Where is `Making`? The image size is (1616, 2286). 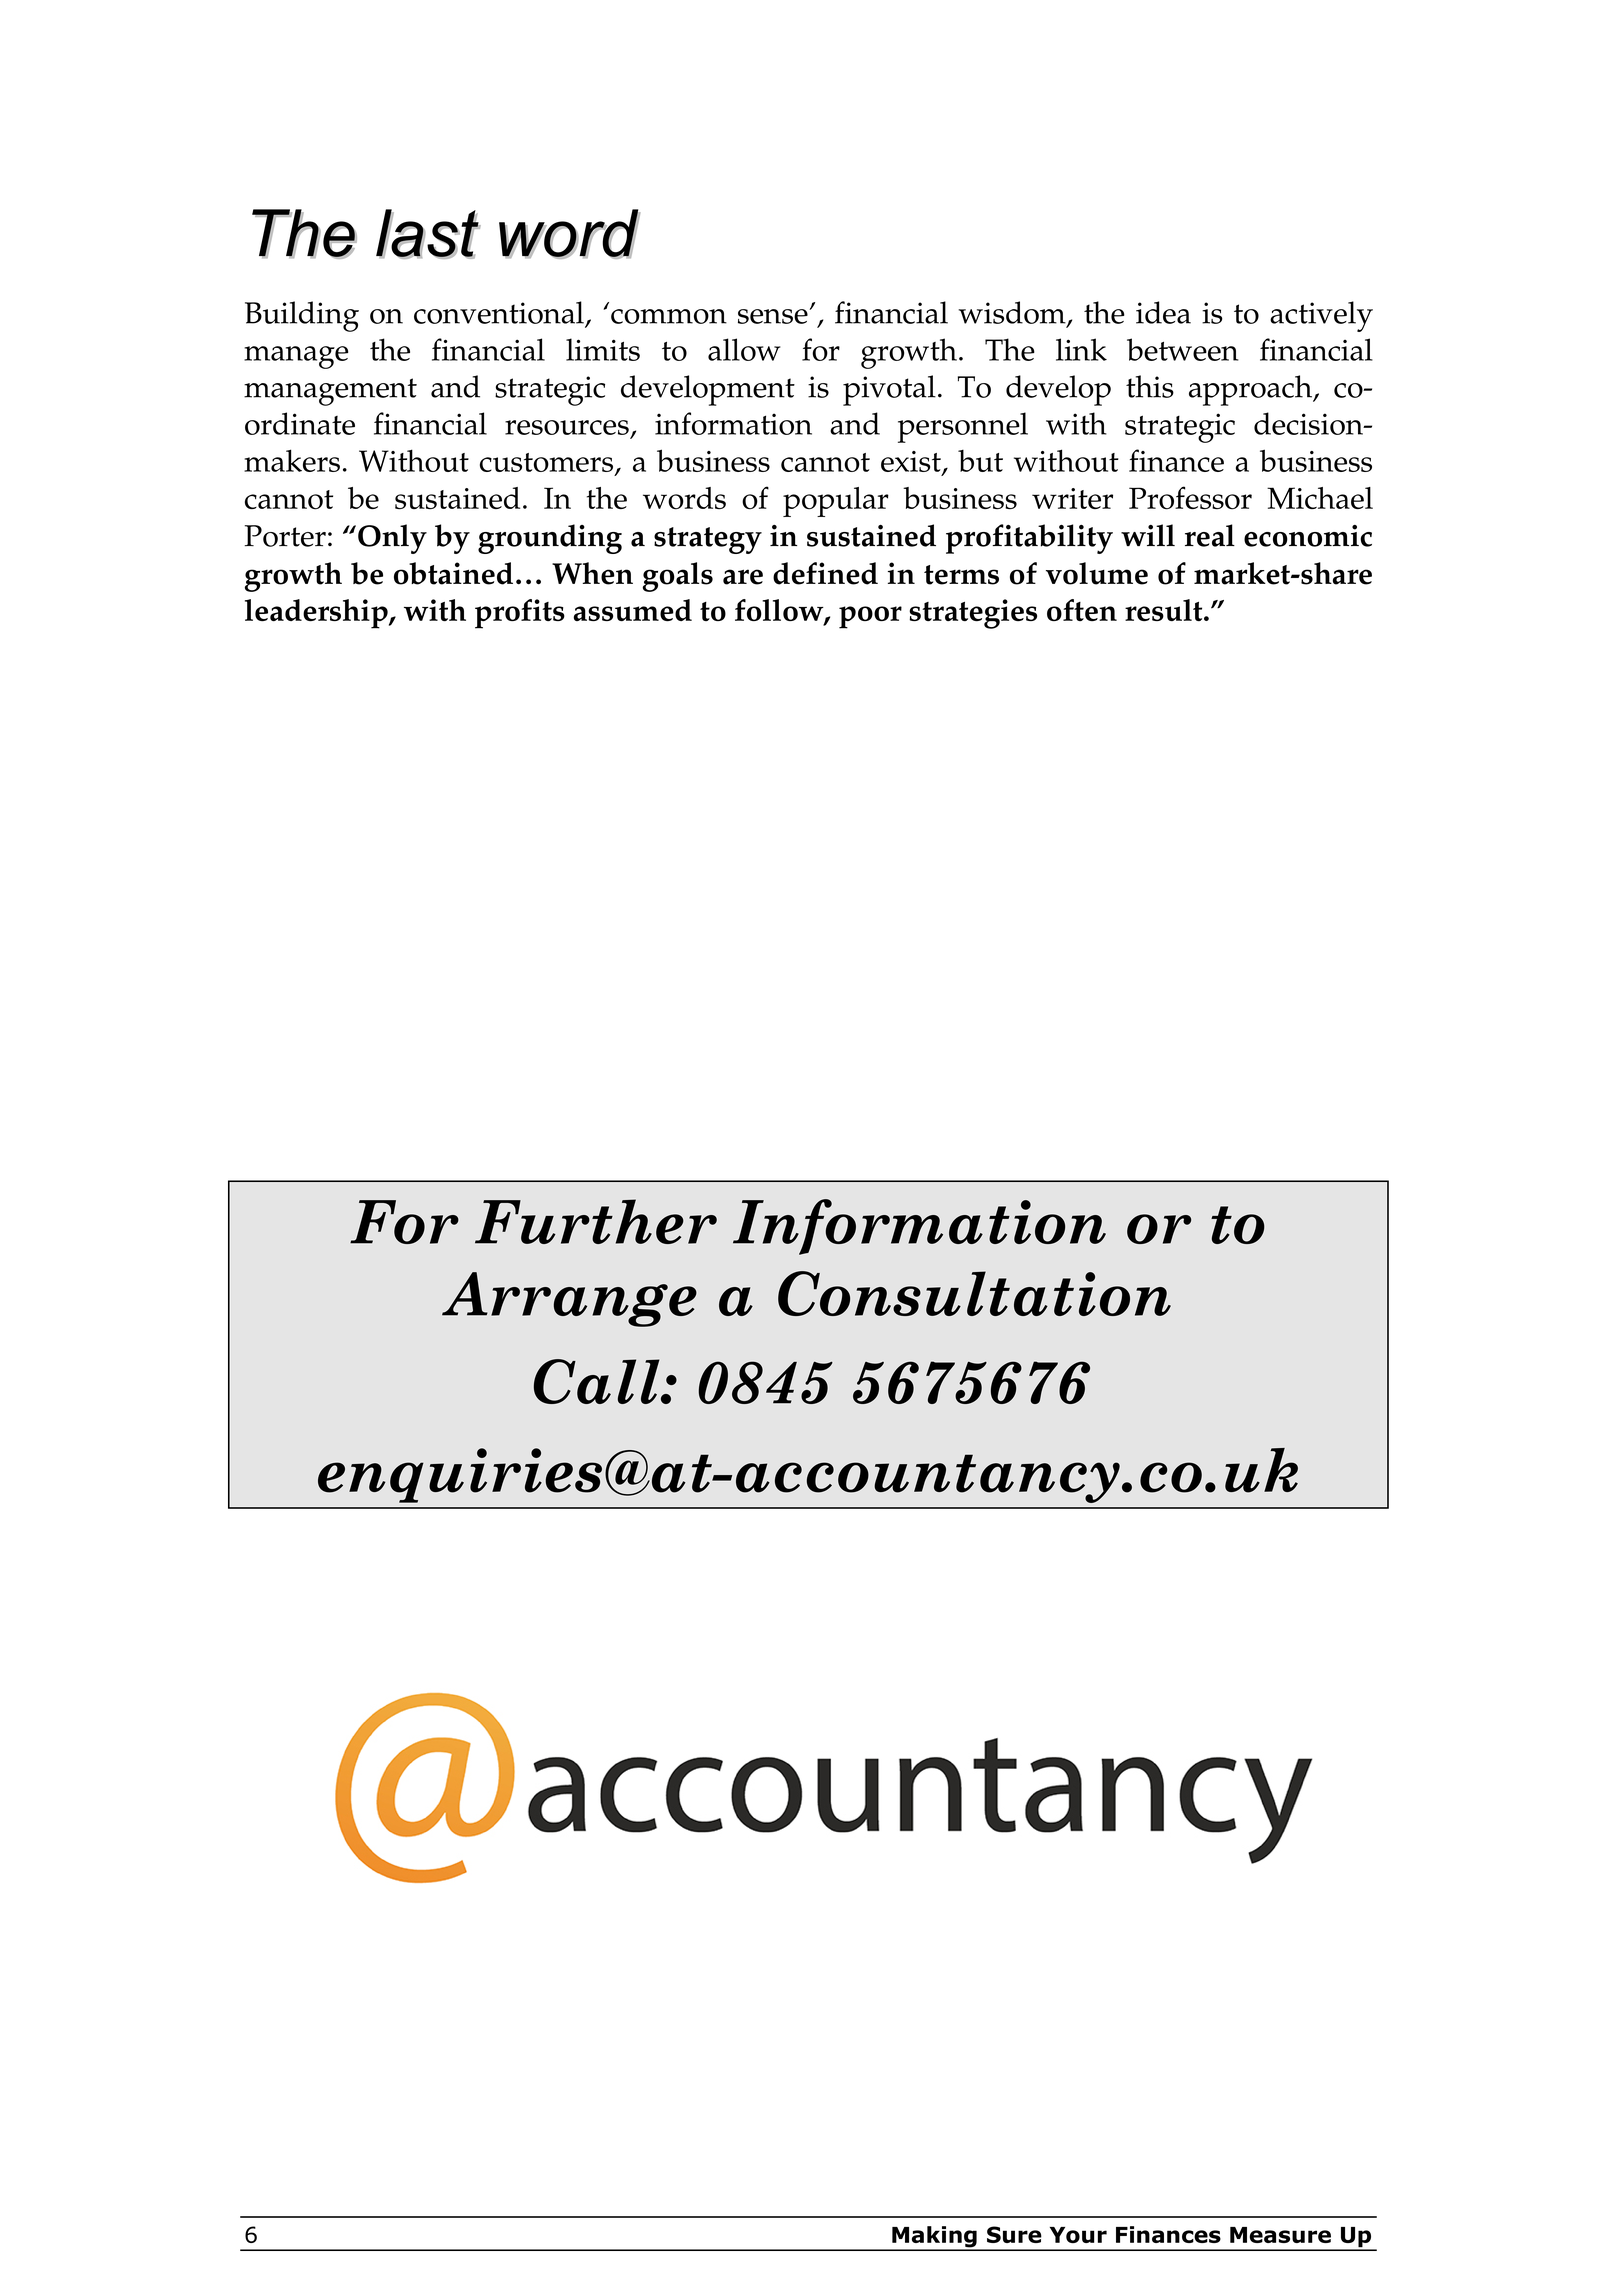
Making is located at coordinates (934, 2238).
